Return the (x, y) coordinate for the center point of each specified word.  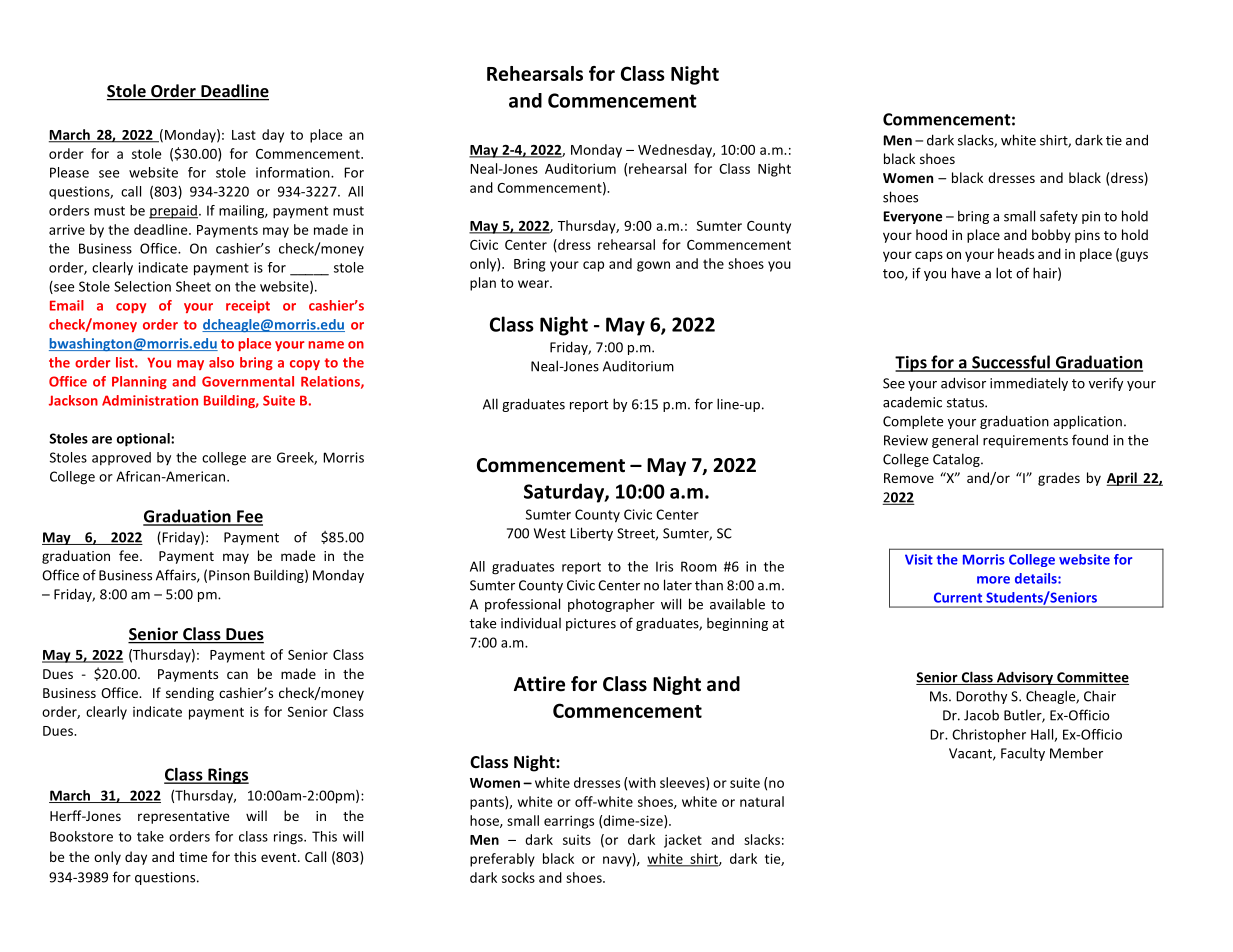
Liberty (591, 534)
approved (121, 458)
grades (1059, 479)
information (294, 172)
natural (762, 801)
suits (577, 840)
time (193, 857)
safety (1059, 217)
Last (244, 135)
